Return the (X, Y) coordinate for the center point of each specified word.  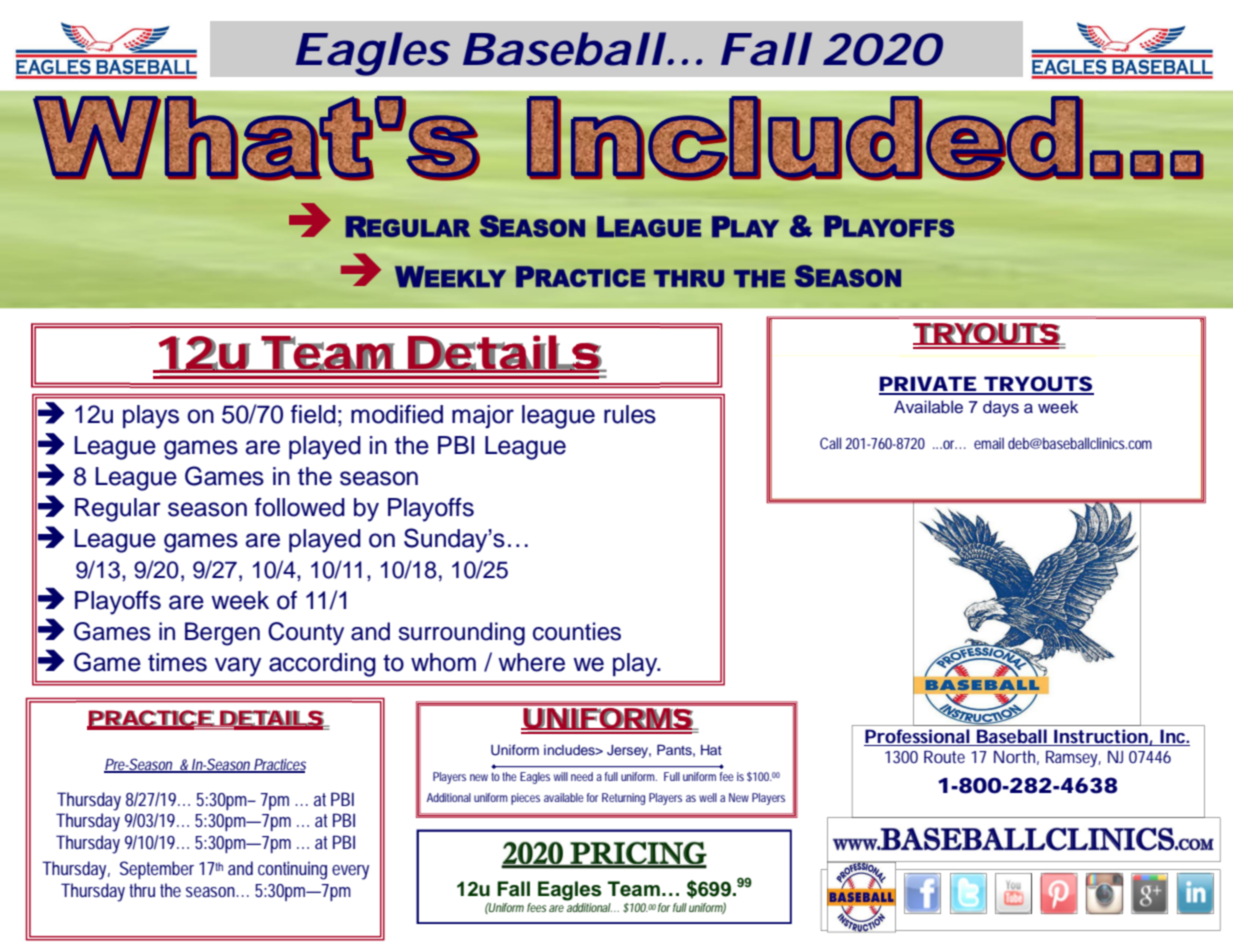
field (313, 414)
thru (142, 890)
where (531, 662)
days (1001, 408)
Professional (917, 737)
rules (630, 414)
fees (537, 907)
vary (238, 667)
